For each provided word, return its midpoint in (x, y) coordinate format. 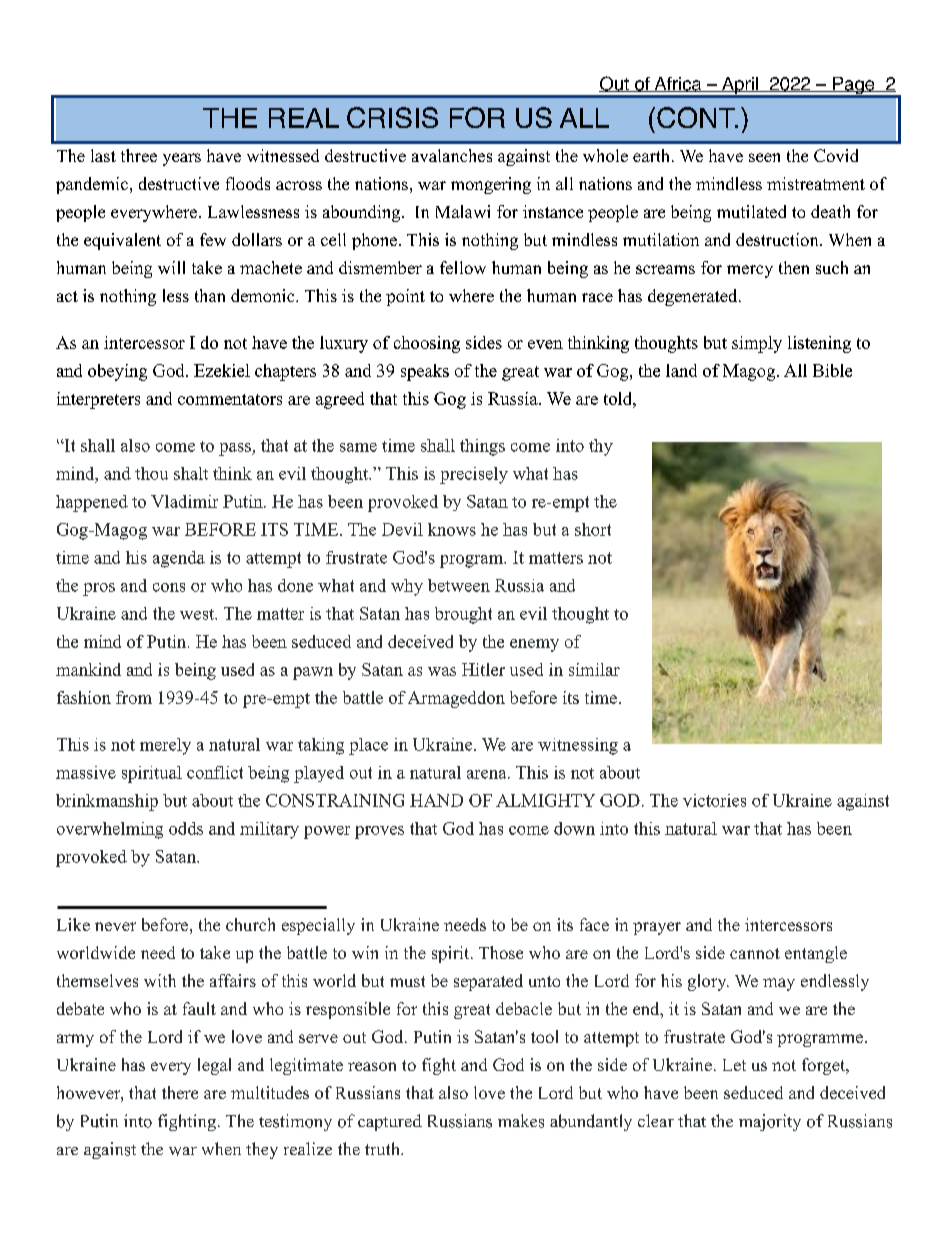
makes (521, 1121)
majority (770, 1122)
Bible (832, 370)
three (139, 155)
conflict (215, 772)
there (180, 1092)
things (482, 447)
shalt (191, 473)
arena (488, 774)
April (739, 87)
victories (714, 800)
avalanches (452, 155)
